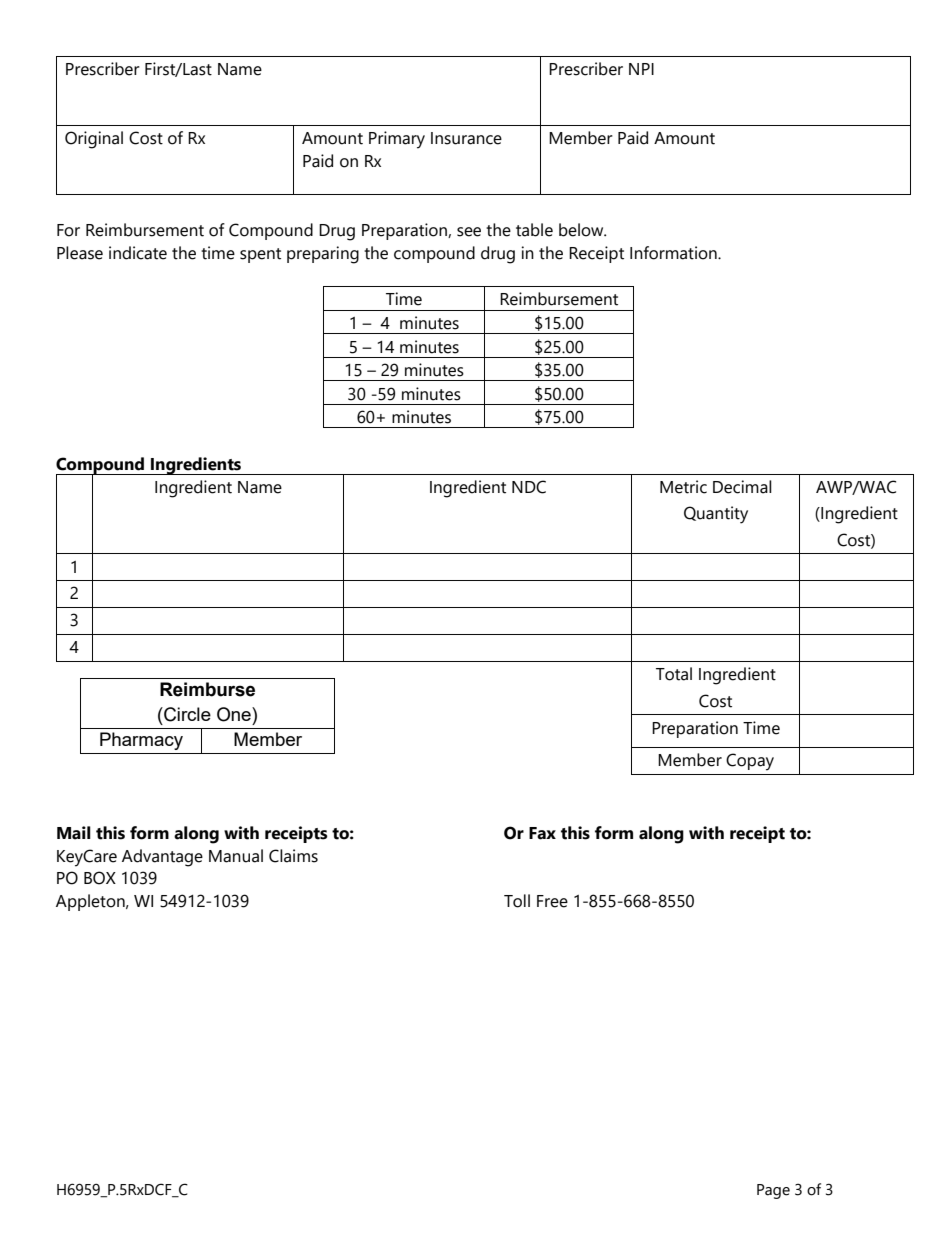 Image resolution: width=952 pixels, height=1233 pixels. What do you see at coordinates (582, 230) in the page?
I see `below` at bounding box center [582, 230].
